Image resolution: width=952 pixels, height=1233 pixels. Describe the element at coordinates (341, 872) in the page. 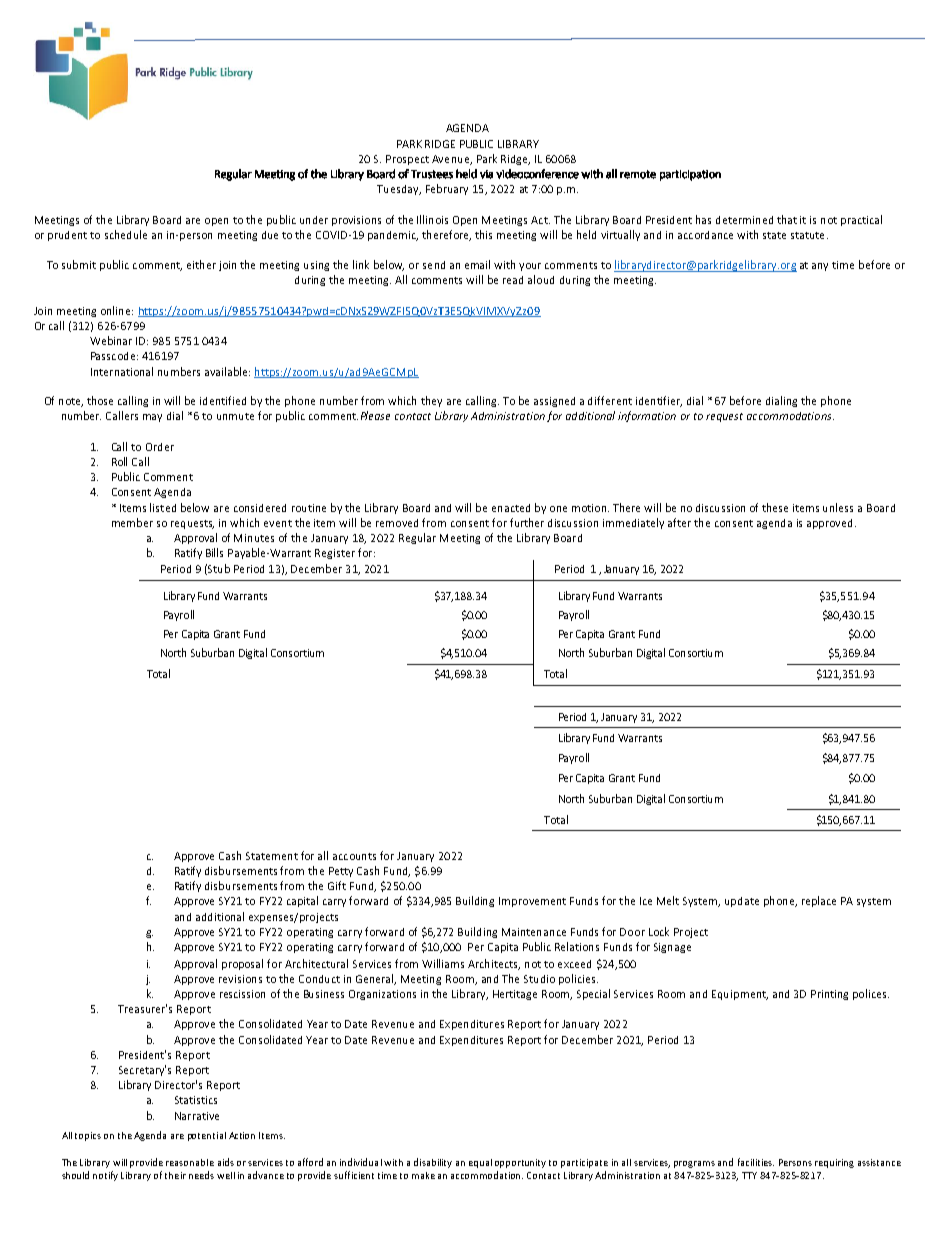

I see `Petty` at that location.
